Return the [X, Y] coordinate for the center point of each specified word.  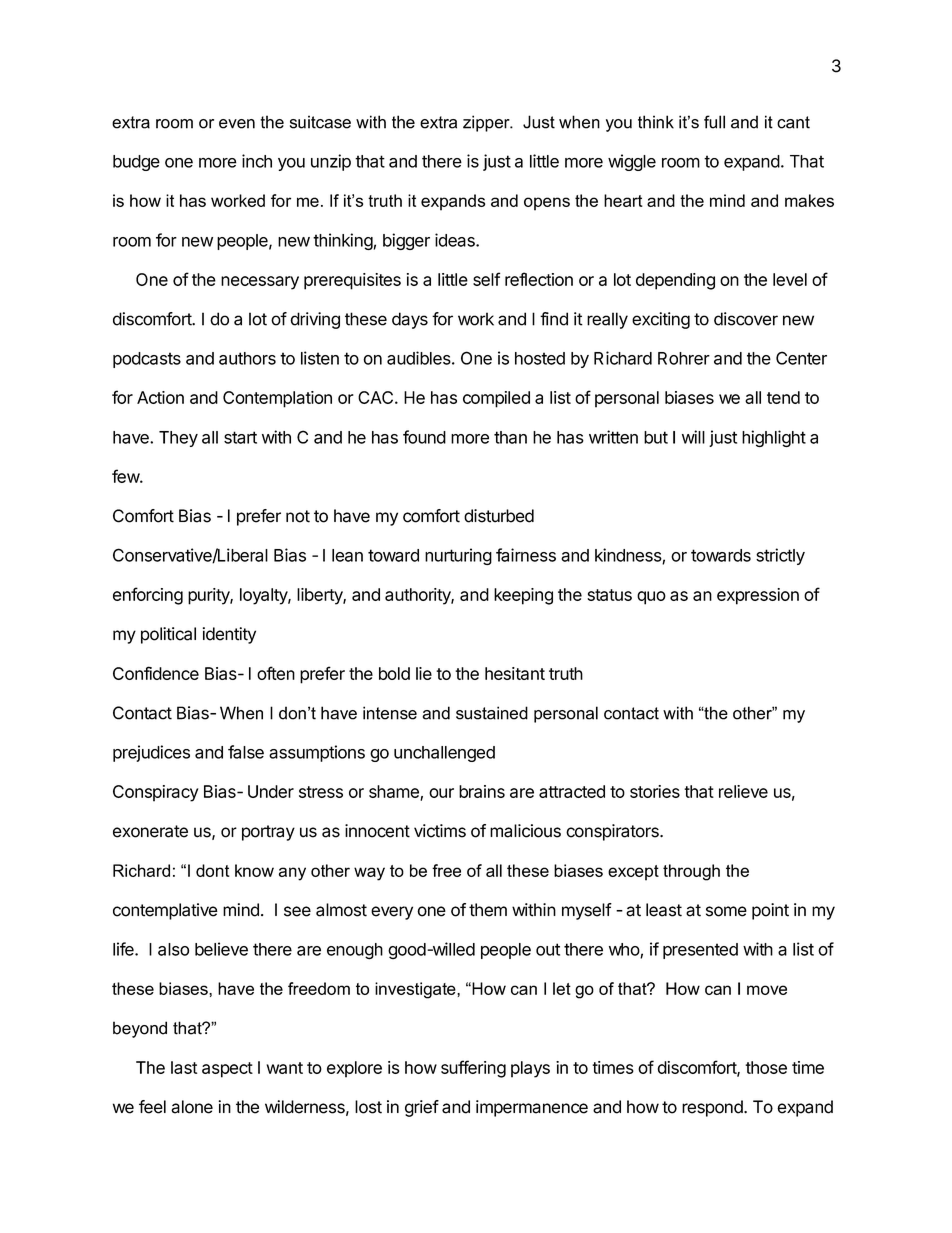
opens [547, 204]
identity [229, 635]
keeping [523, 596]
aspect [227, 1070]
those [766, 1067]
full [714, 122]
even [237, 124]
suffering [473, 1069]
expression [758, 596]
